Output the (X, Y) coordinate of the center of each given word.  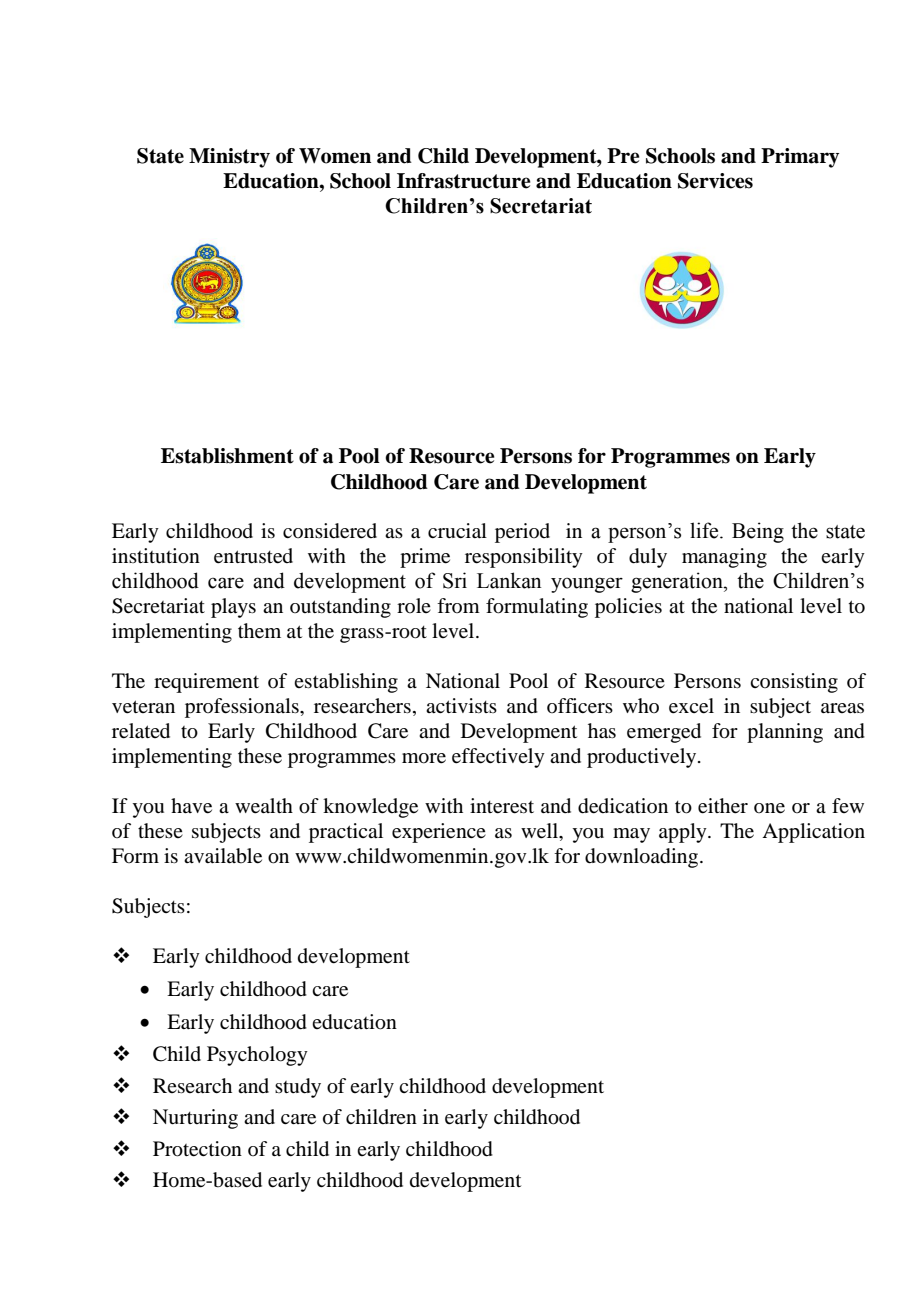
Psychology (257, 1056)
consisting (794, 683)
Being (758, 532)
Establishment (227, 456)
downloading (643, 858)
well (541, 832)
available (223, 856)
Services (715, 181)
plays (233, 608)
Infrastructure (463, 181)
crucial (457, 531)
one (769, 808)
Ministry (229, 158)
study (298, 1088)
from (458, 605)
